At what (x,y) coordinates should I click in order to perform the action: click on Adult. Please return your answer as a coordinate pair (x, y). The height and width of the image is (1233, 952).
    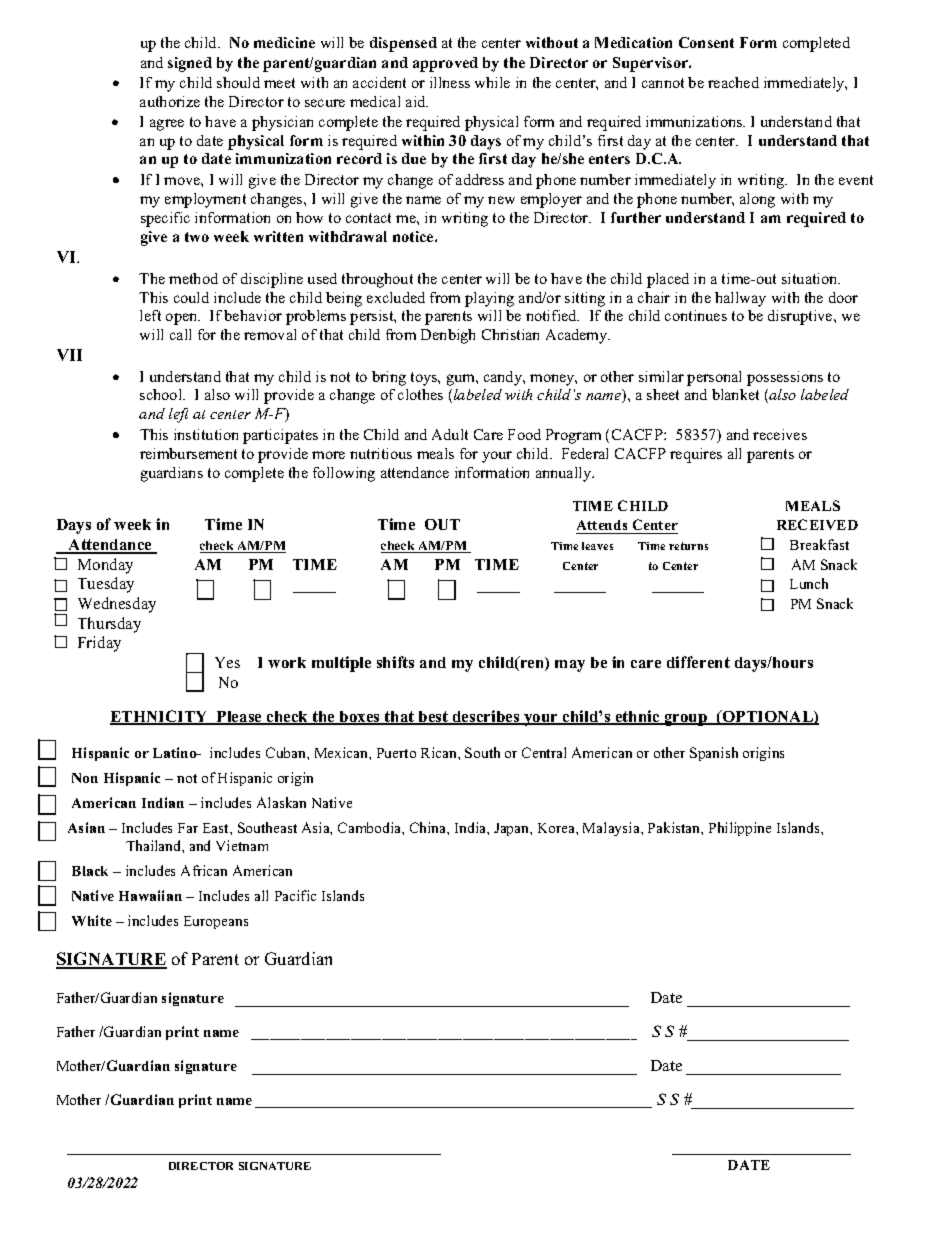
    Looking at the image, I should click on (450, 434).
